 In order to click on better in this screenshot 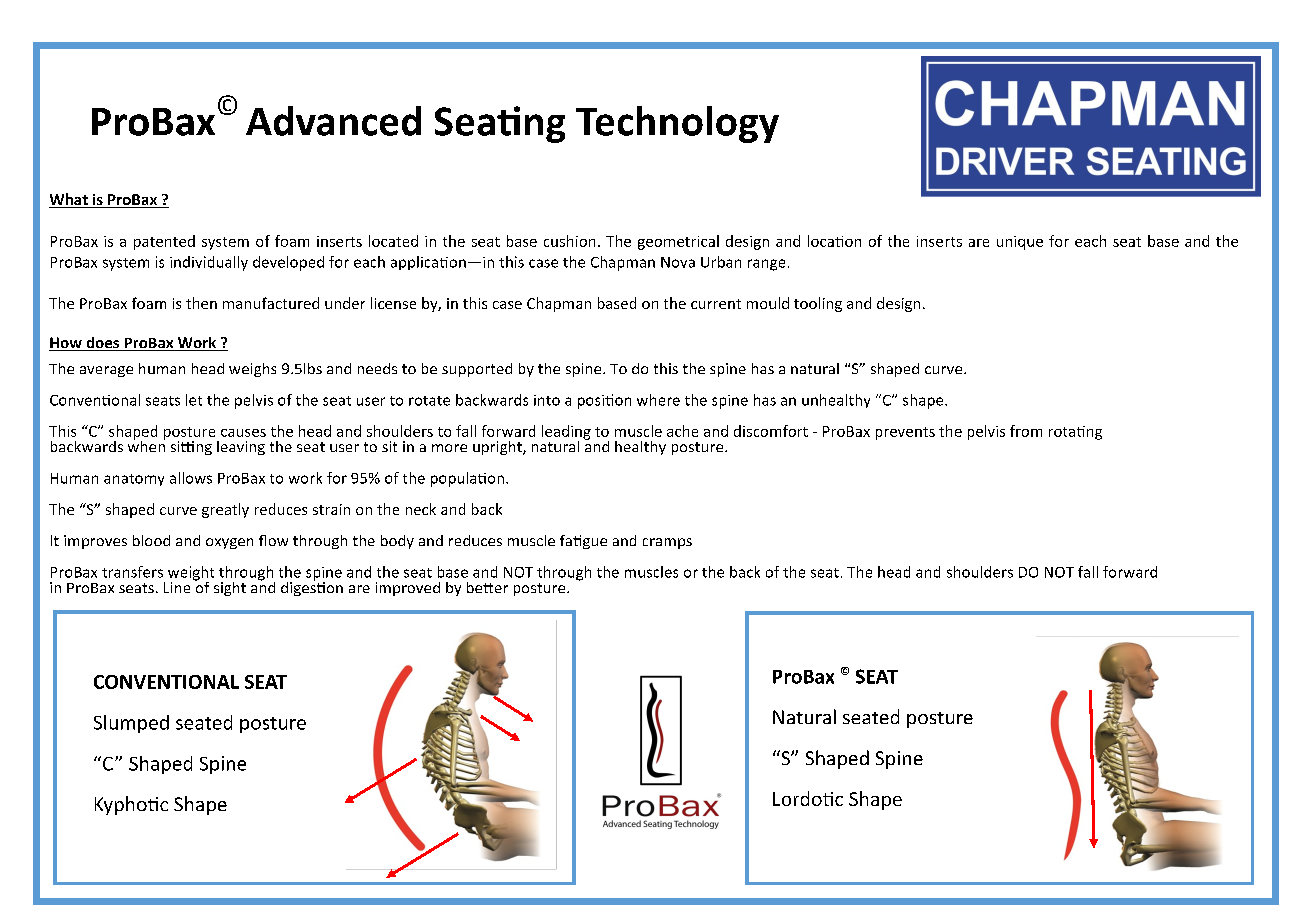, I will do `click(487, 587)`.
